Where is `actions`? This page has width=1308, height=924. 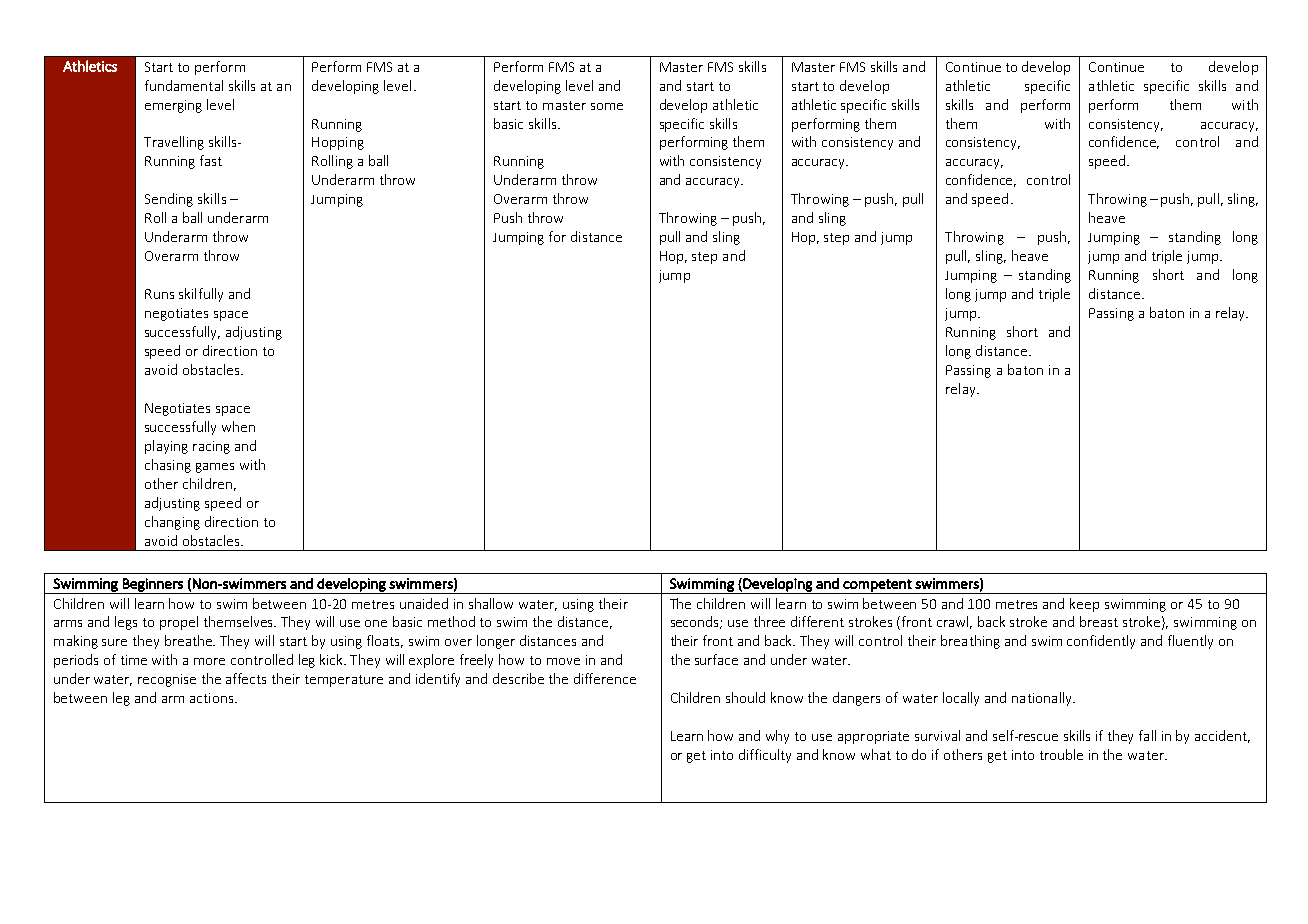
actions is located at coordinates (213, 698).
